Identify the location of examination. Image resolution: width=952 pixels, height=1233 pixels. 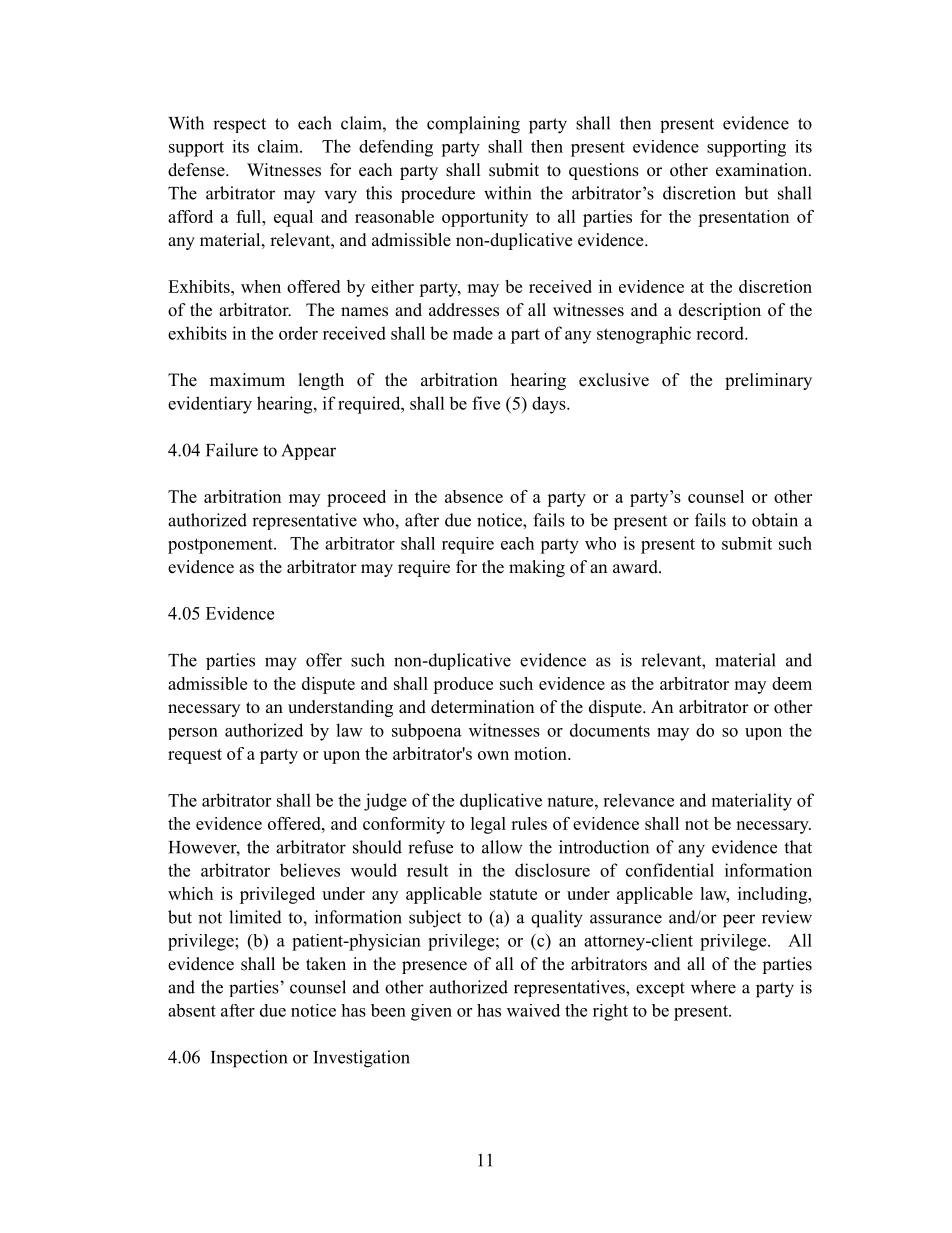
(763, 170).
